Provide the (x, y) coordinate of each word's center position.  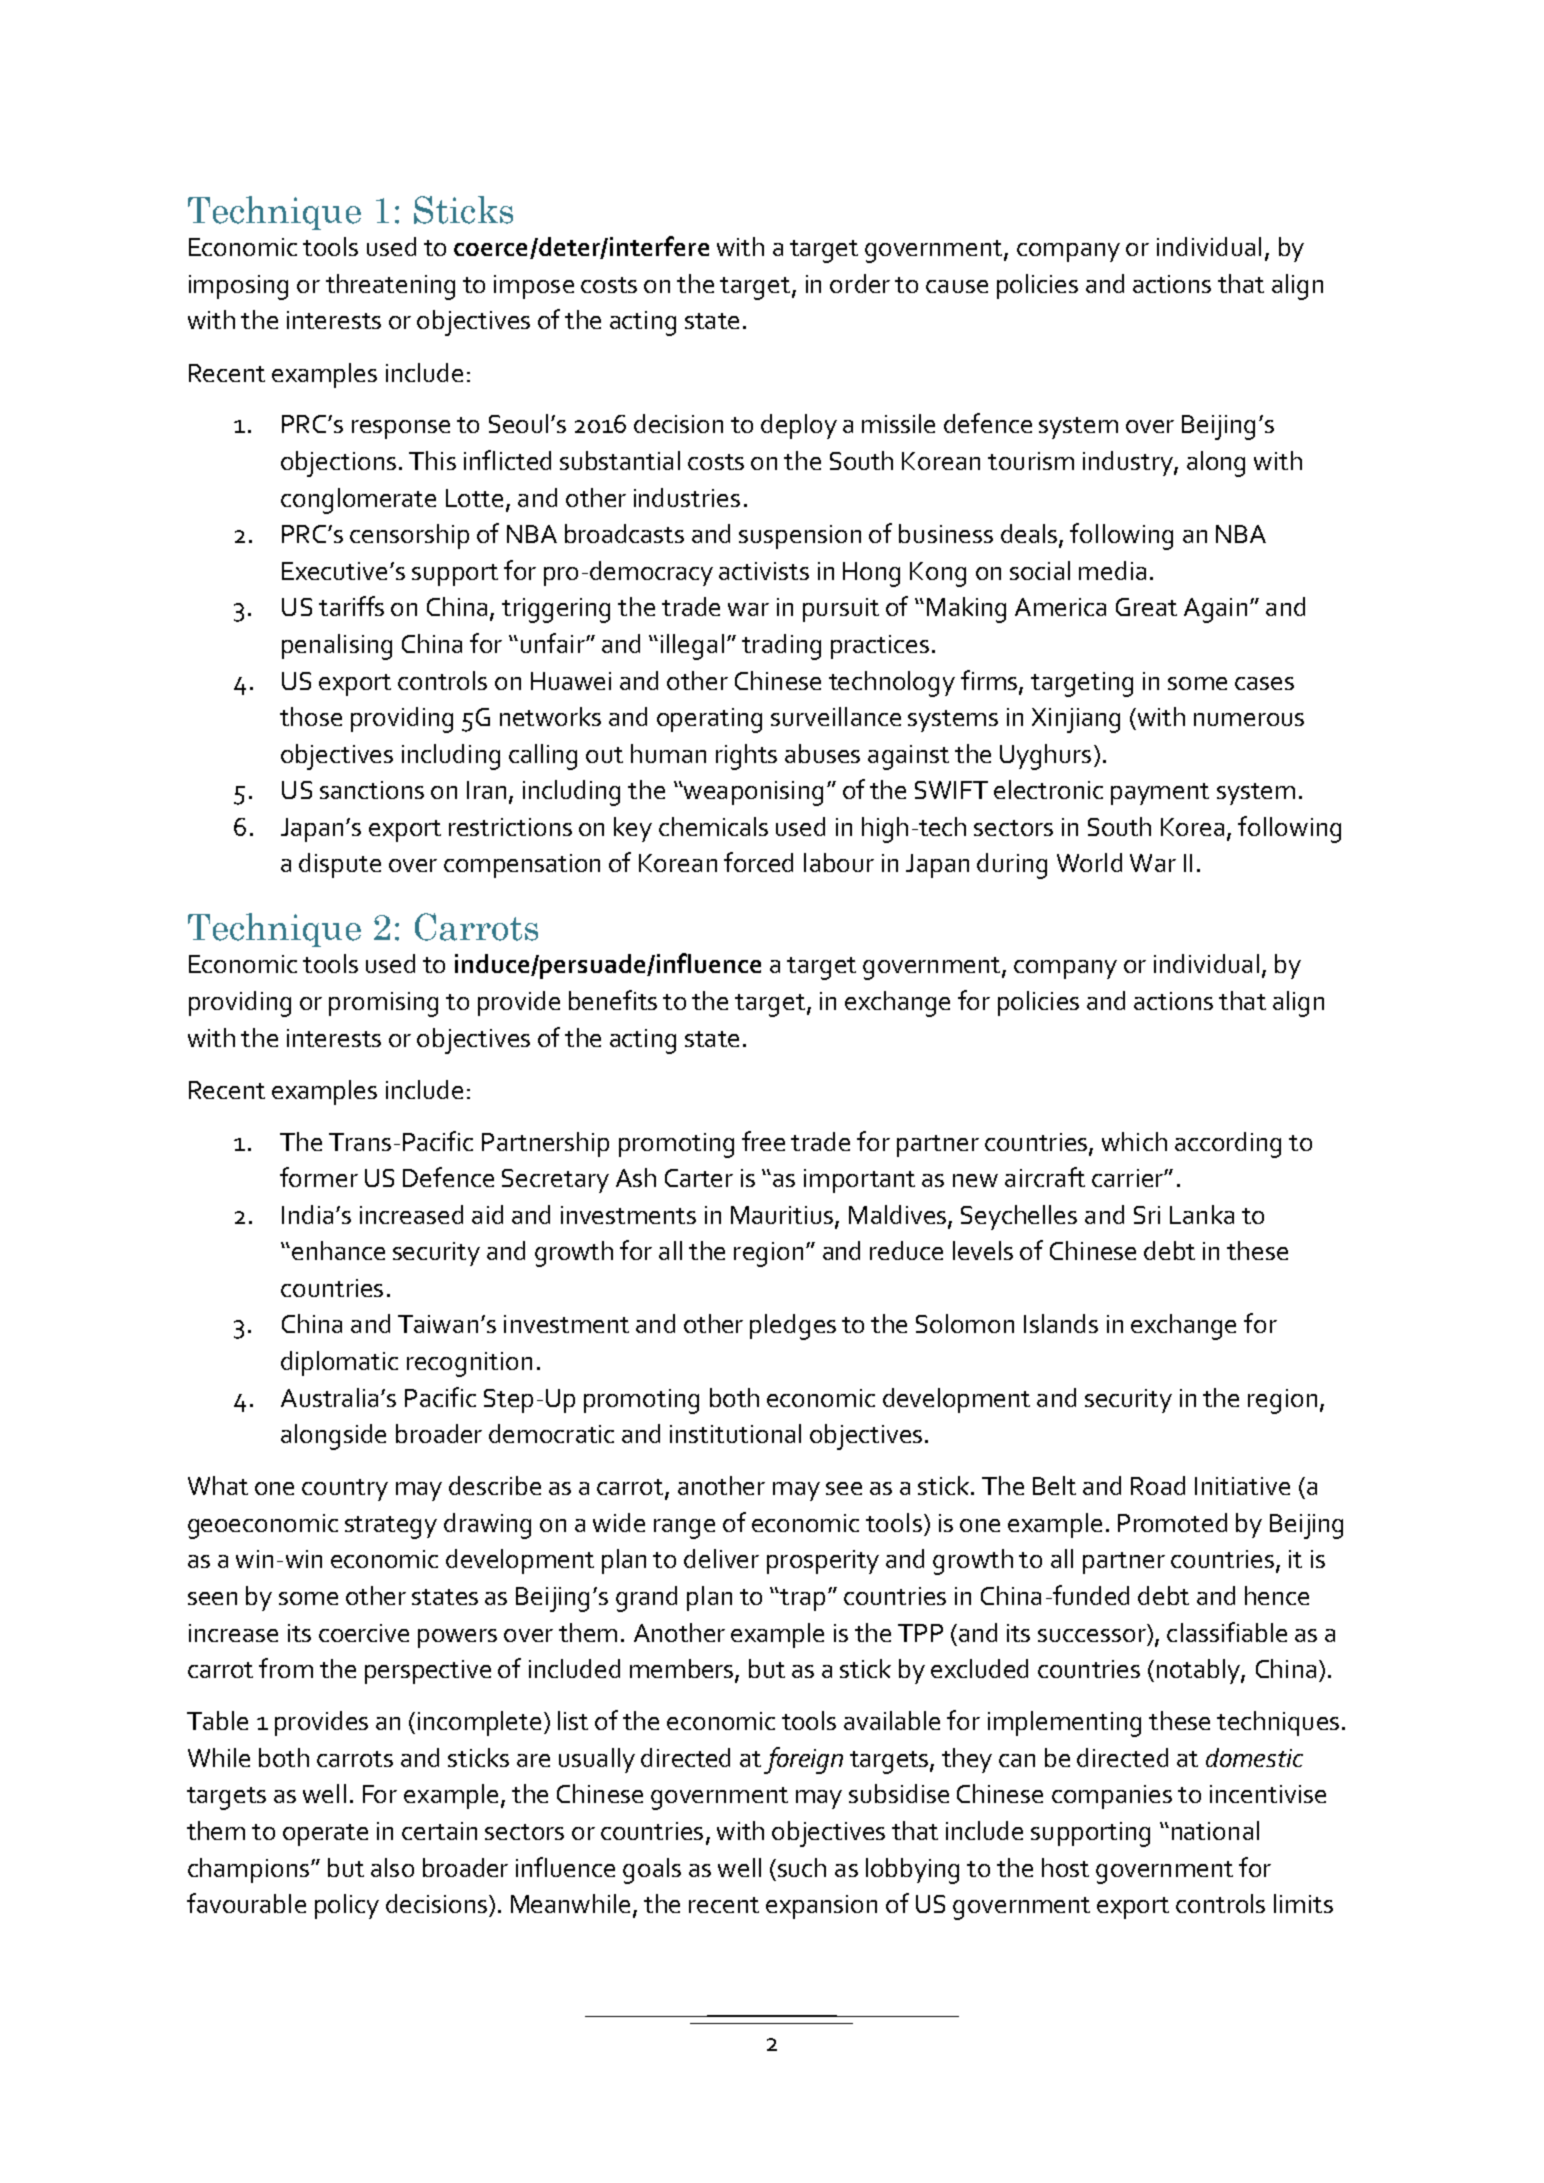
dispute (340, 865)
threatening (390, 287)
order (860, 283)
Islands (1061, 1323)
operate (325, 1835)
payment (1160, 794)
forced (758, 862)
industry (1129, 463)
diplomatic (339, 1363)
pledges (793, 1327)
